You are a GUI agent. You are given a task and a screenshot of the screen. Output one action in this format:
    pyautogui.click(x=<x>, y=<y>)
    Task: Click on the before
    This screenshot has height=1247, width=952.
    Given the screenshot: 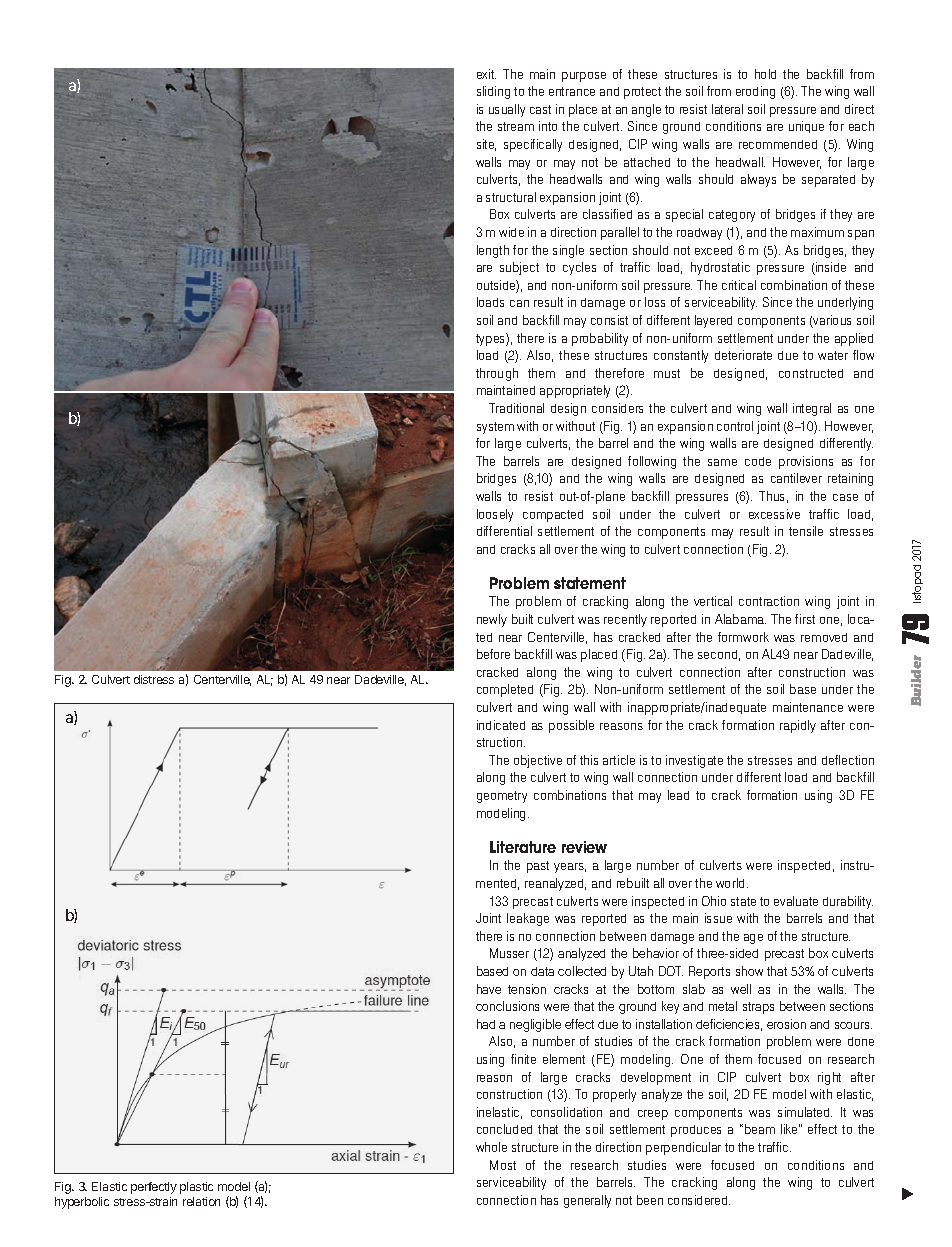 What is the action you would take?
    pyautogui.click(x=493, y=654)
